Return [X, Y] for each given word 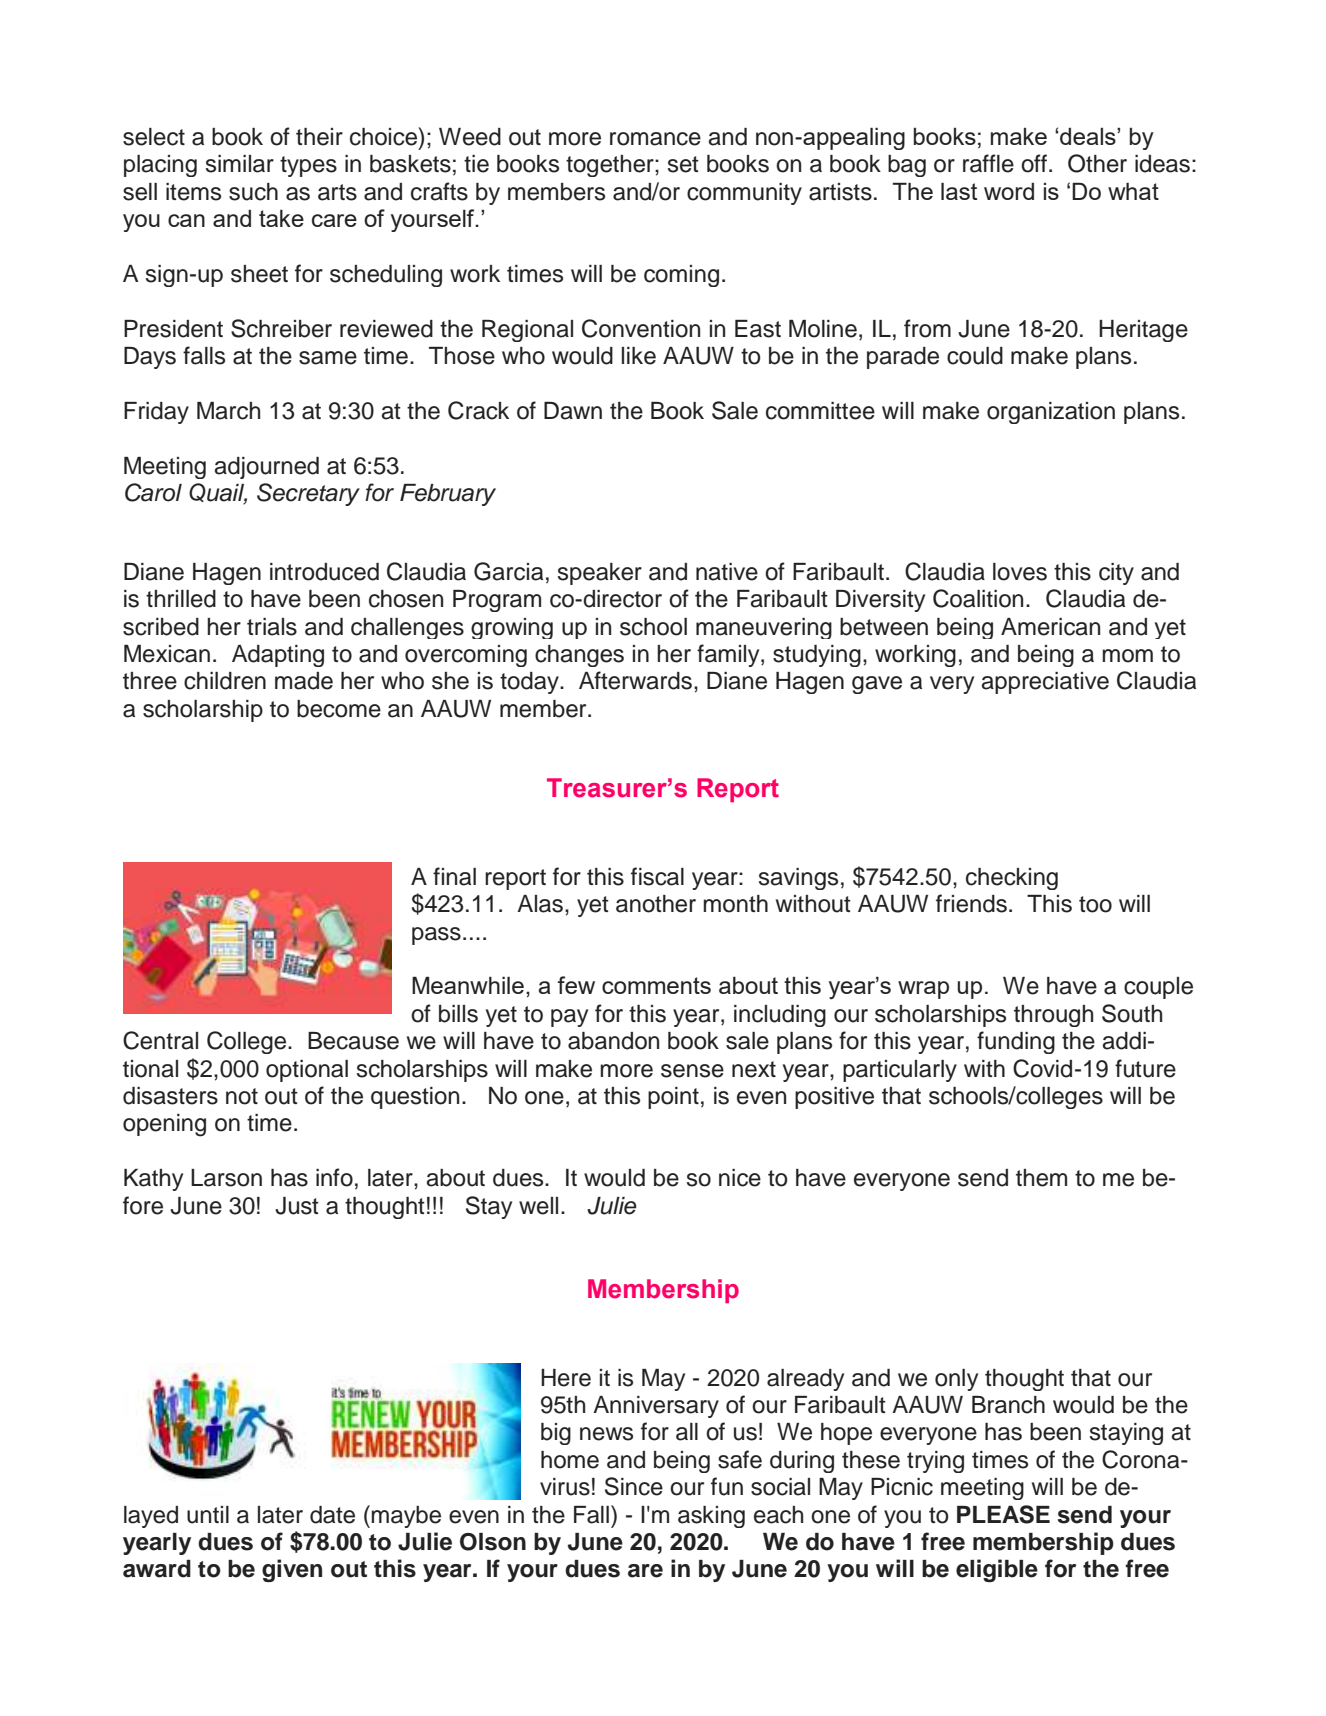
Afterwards [635, 680]
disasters [170, 1096]
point [673, 1098]
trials [272, 627]
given [292, 1570]
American [1050, 627]
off [1035, 163]
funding [1016, 1042]
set [683, 164]
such [253, 192]
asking [711, 1517]
